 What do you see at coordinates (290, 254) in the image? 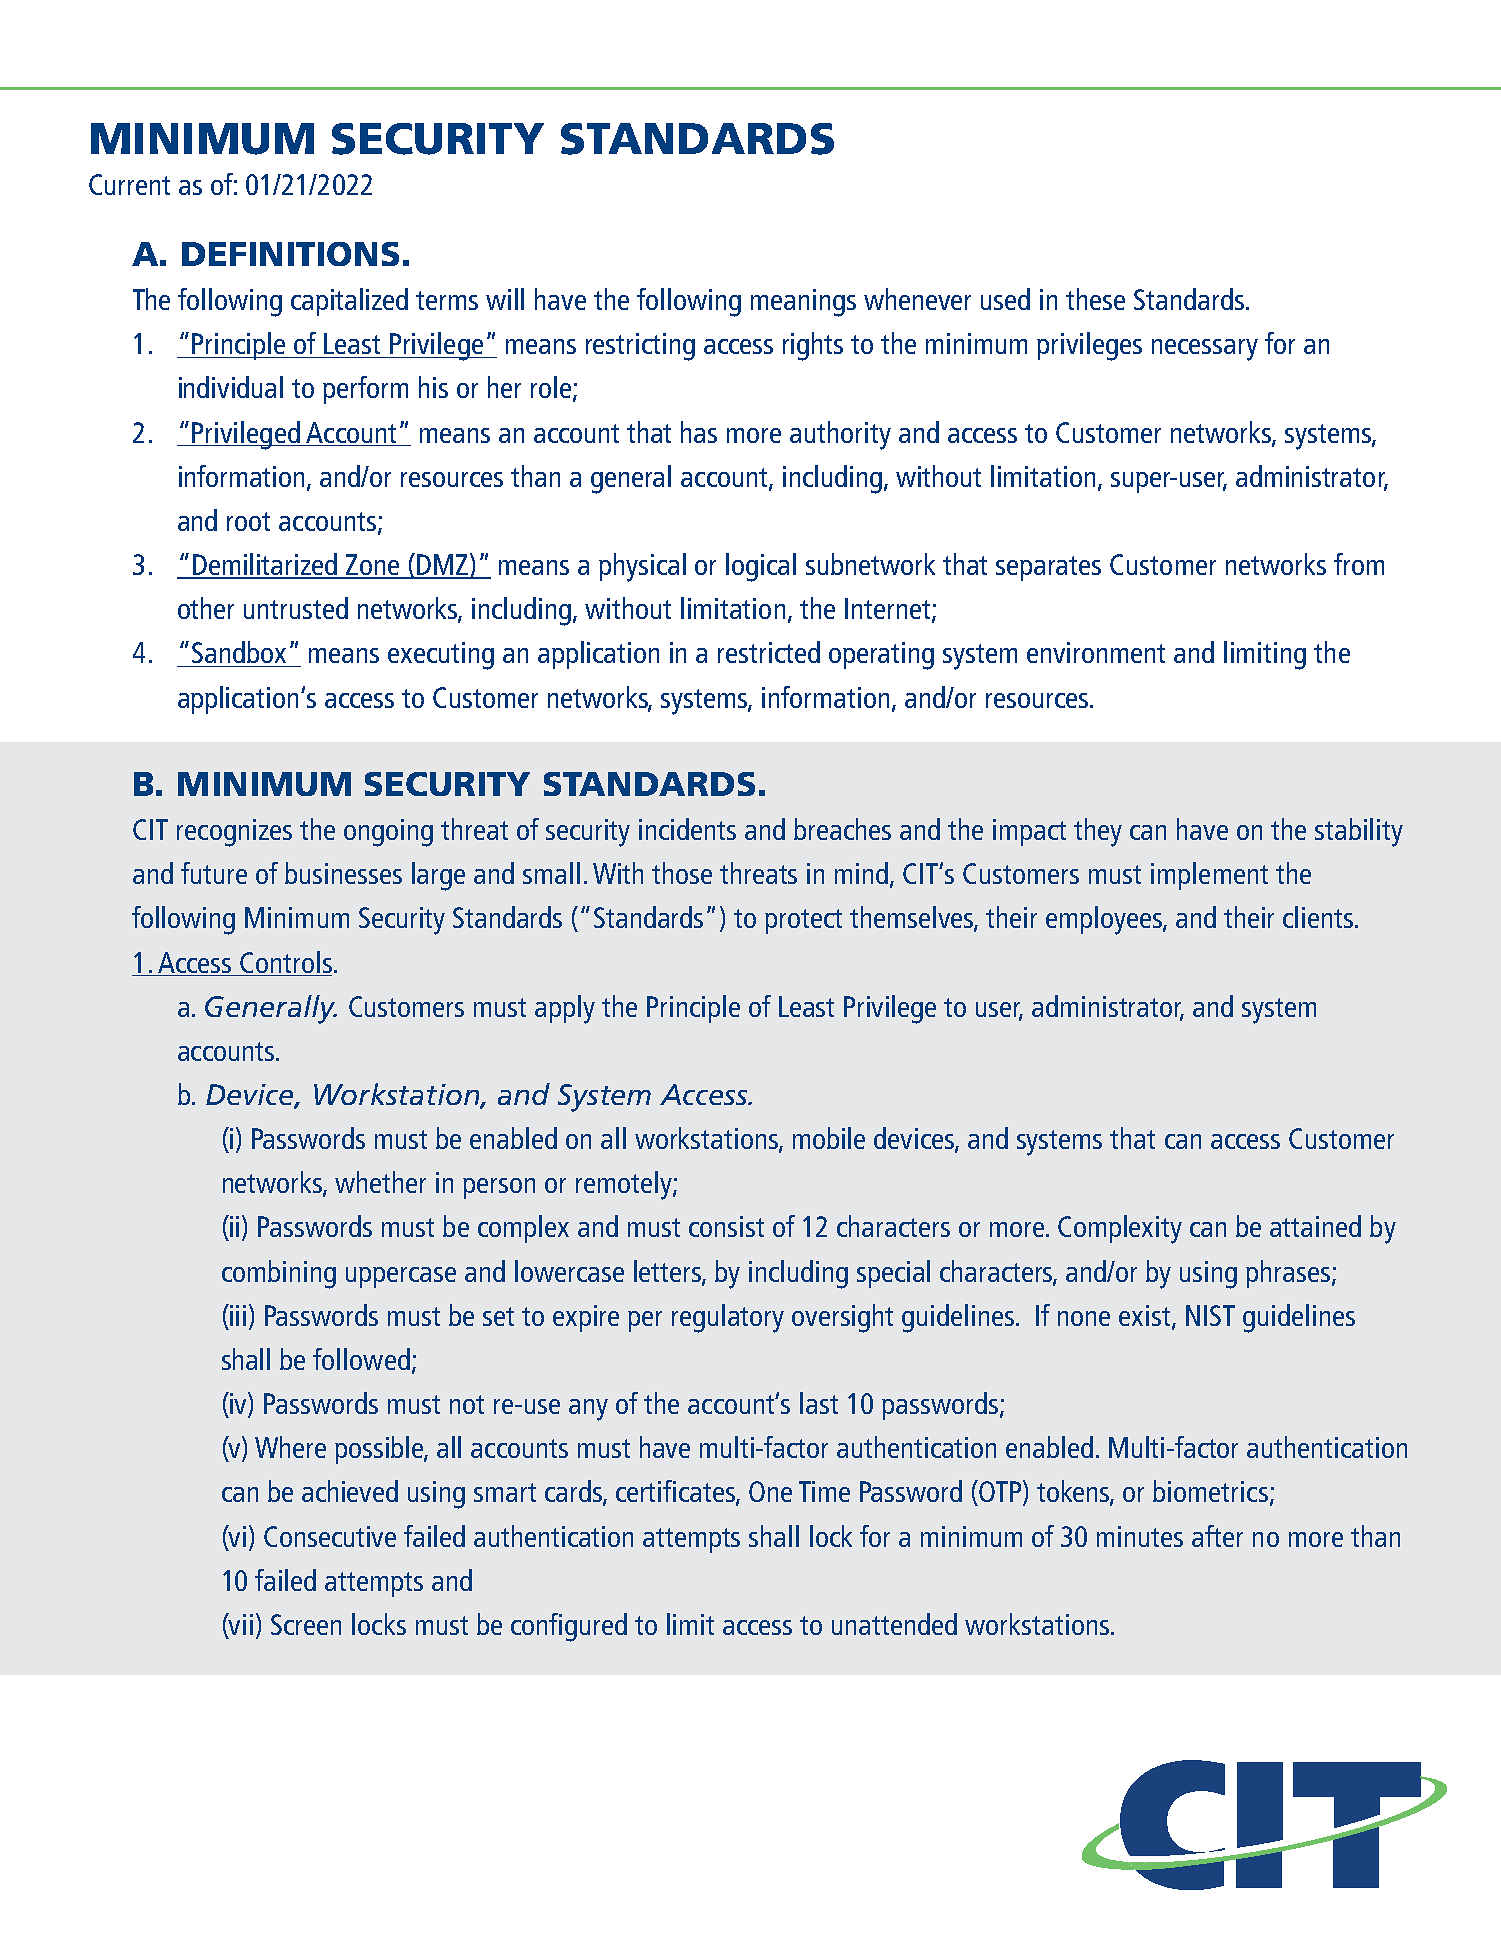
I see `DEFINITIONS` at bounding box center [290, 254].
